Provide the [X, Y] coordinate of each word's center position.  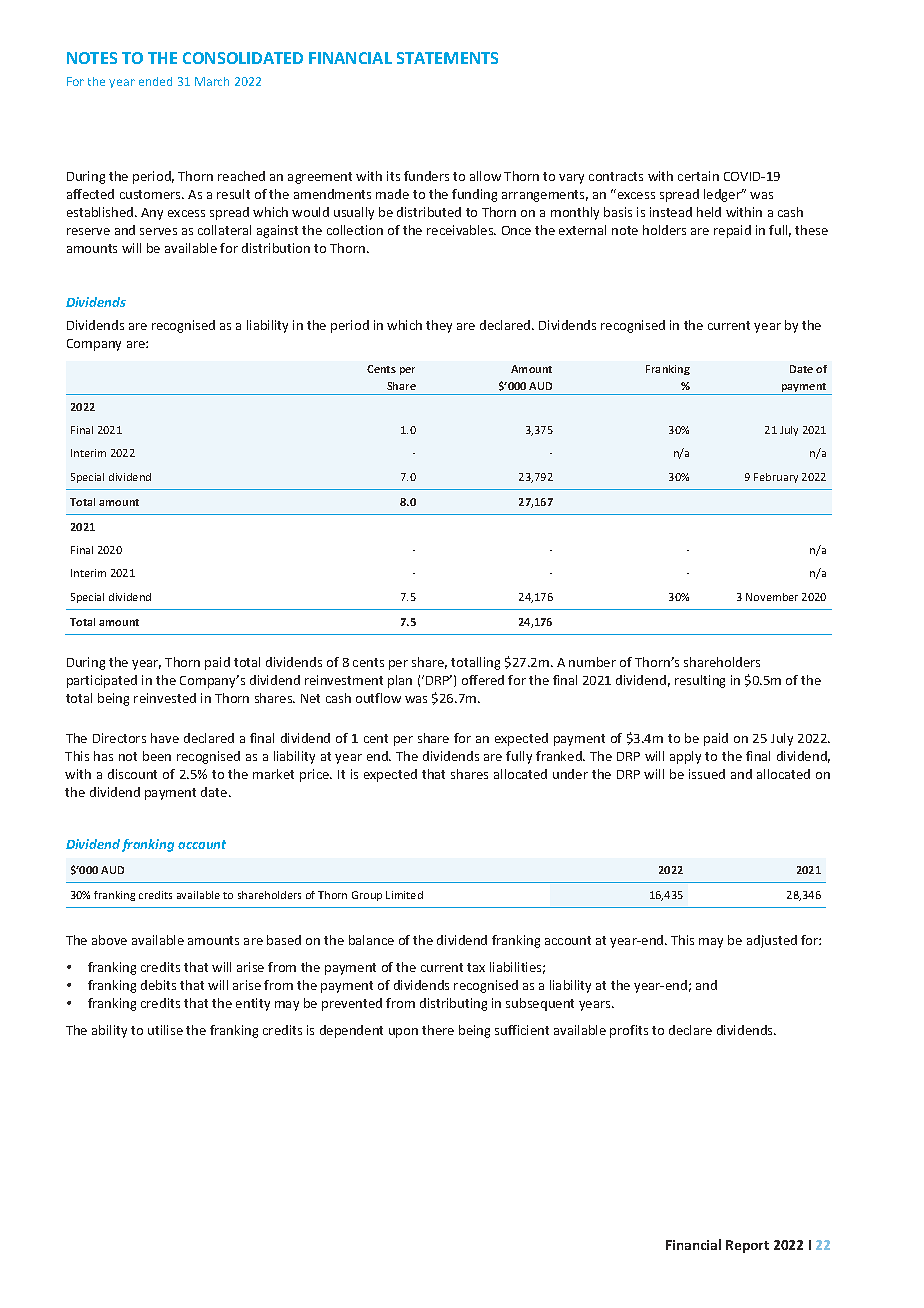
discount [132, 774]
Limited [404, 895]
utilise [165, 1030]
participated [102, 681]
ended [155, 81]
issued [707, 774]
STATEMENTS [447, 58]
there [438, 1030]
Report [747, 1246]
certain [698, 176]
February [776, 478]
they [439, 326]
